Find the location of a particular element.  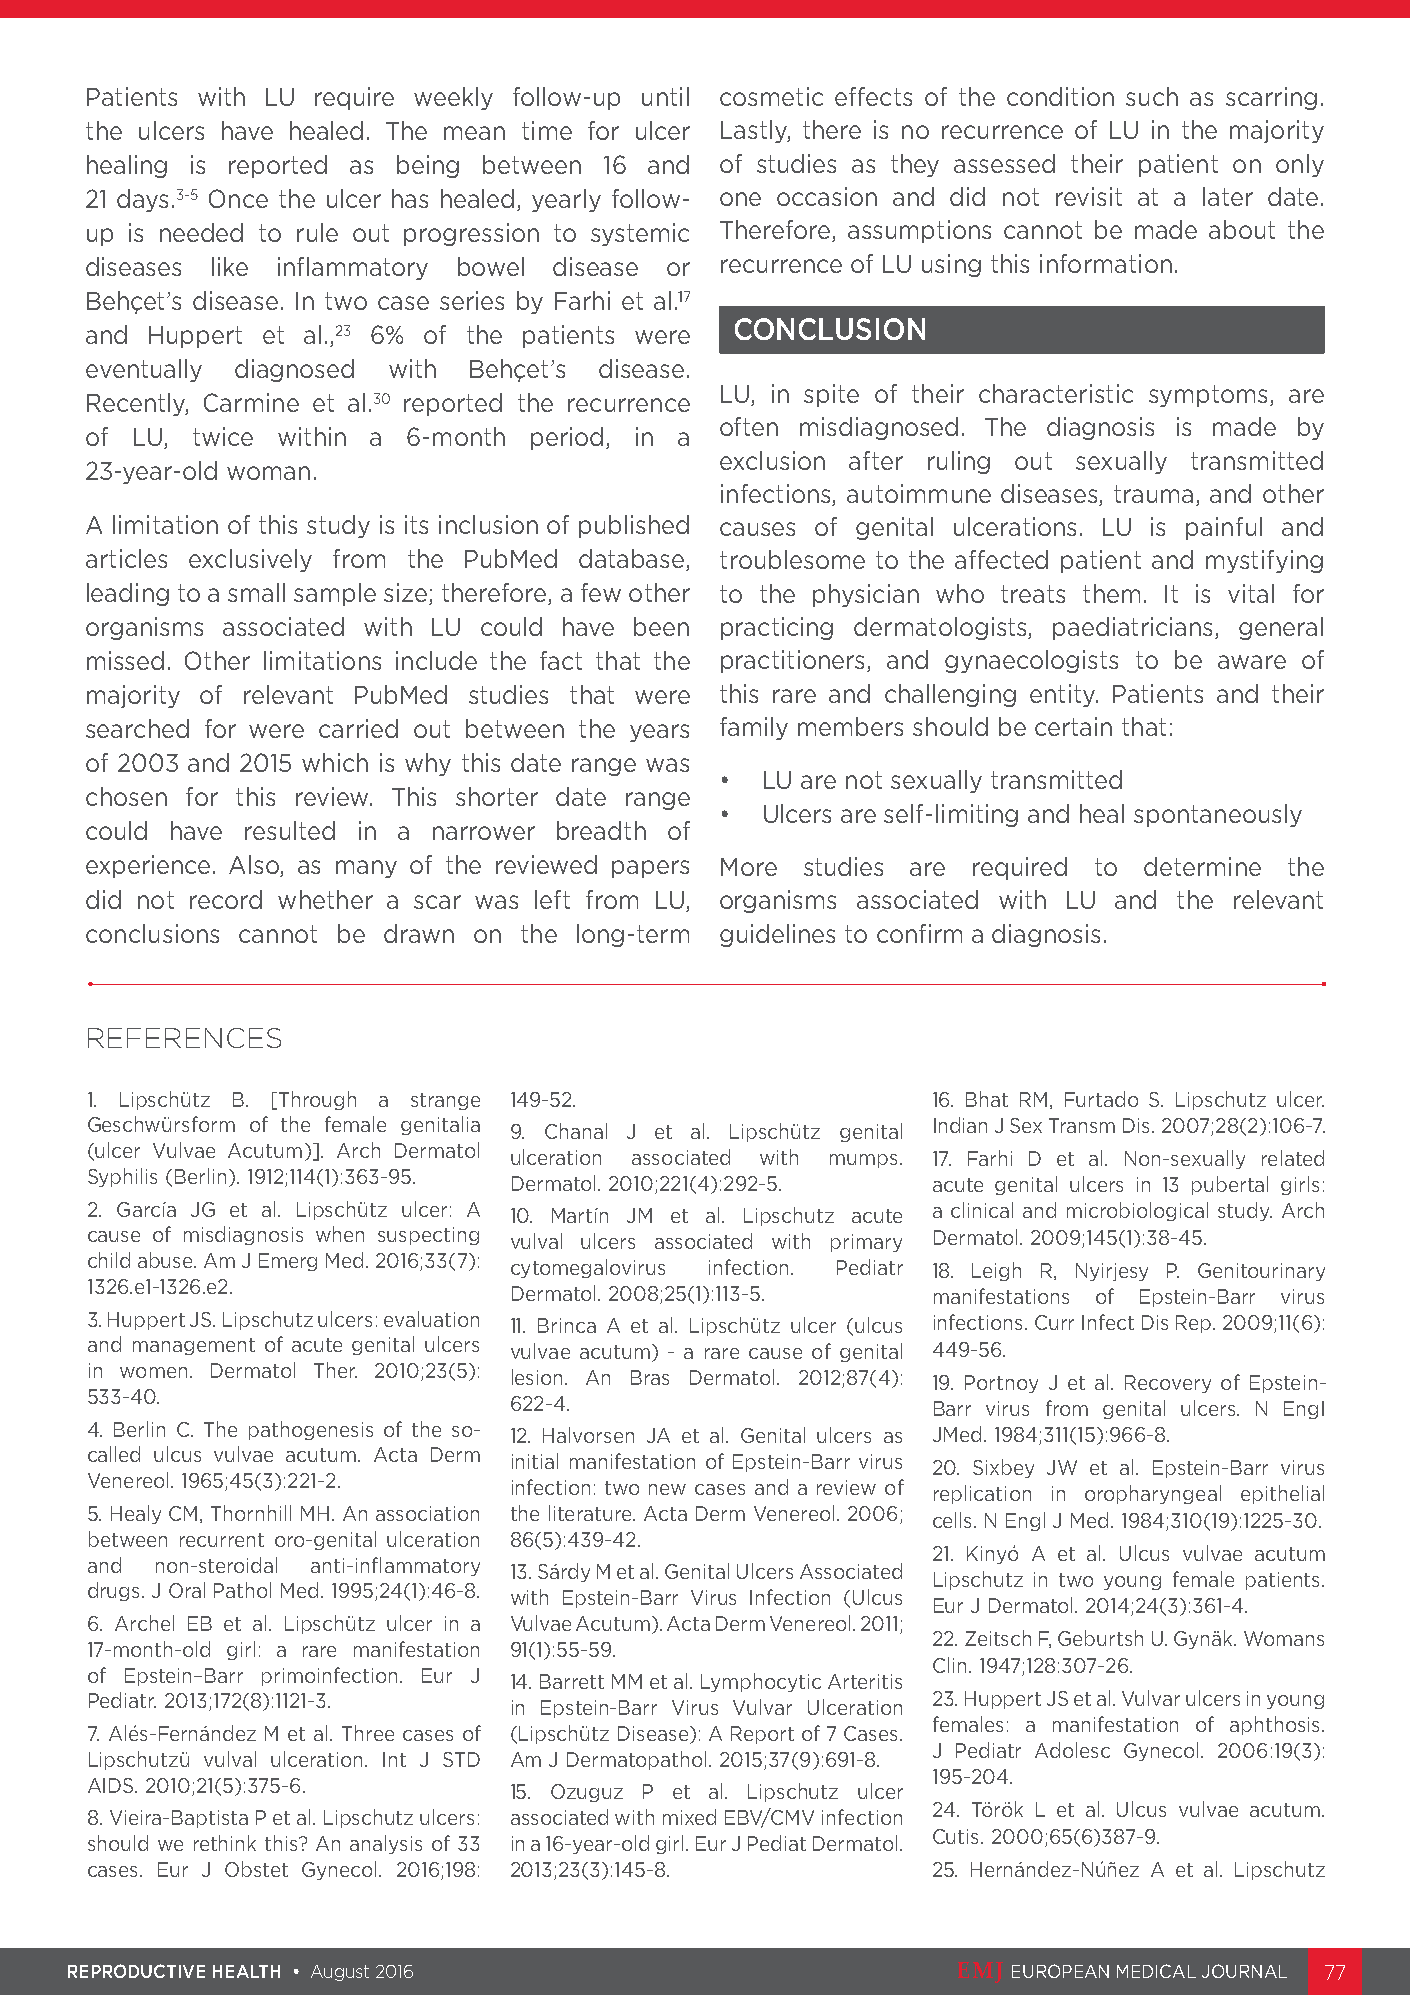

guidelines is located at coordinates (777, 935).
